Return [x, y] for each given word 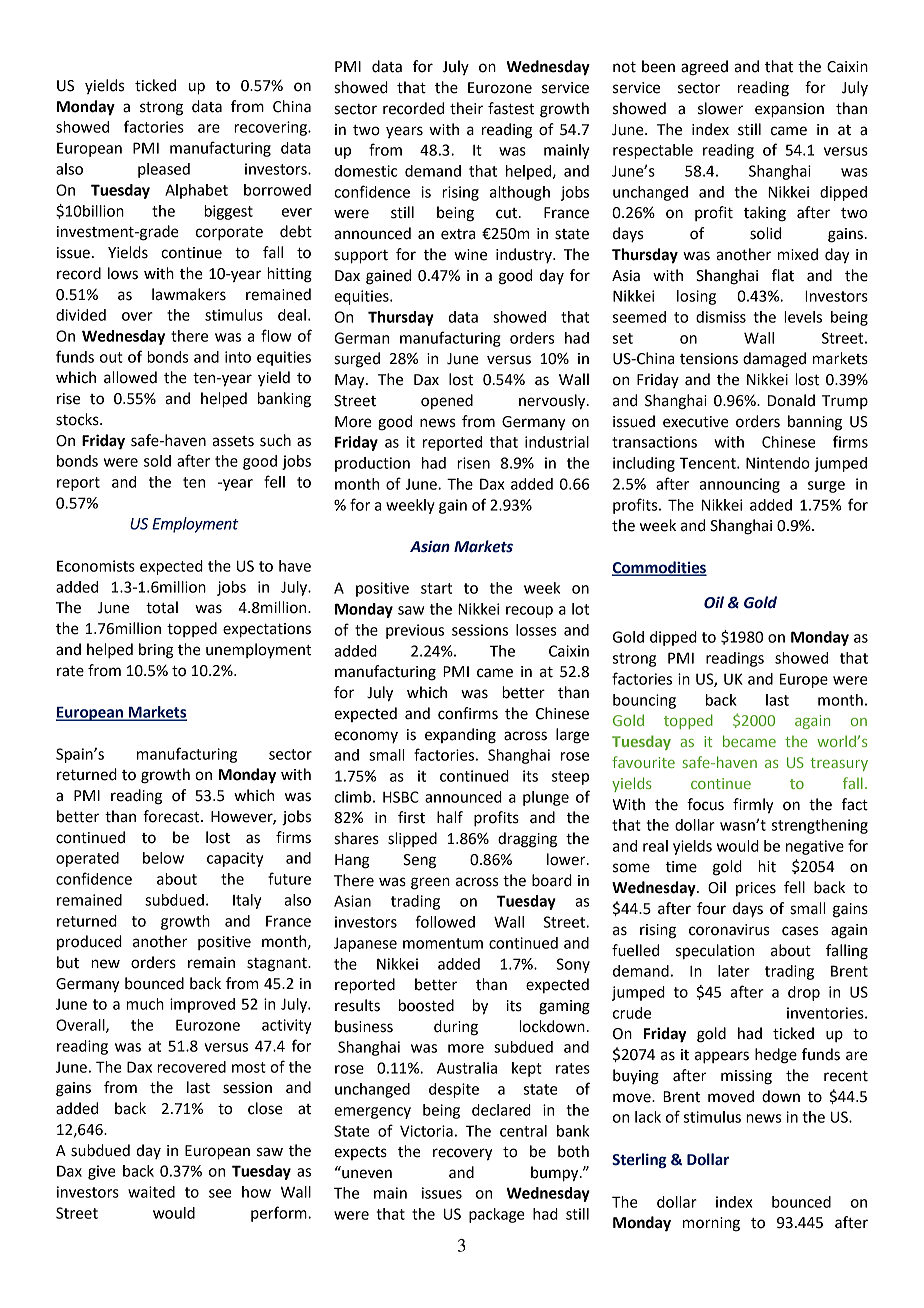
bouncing [644, 701]
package [497, 1215]
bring [156, 651]
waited [151, 1192]
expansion [789, 110]
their [466, 108]
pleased [164, 170]
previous [415, 631]
